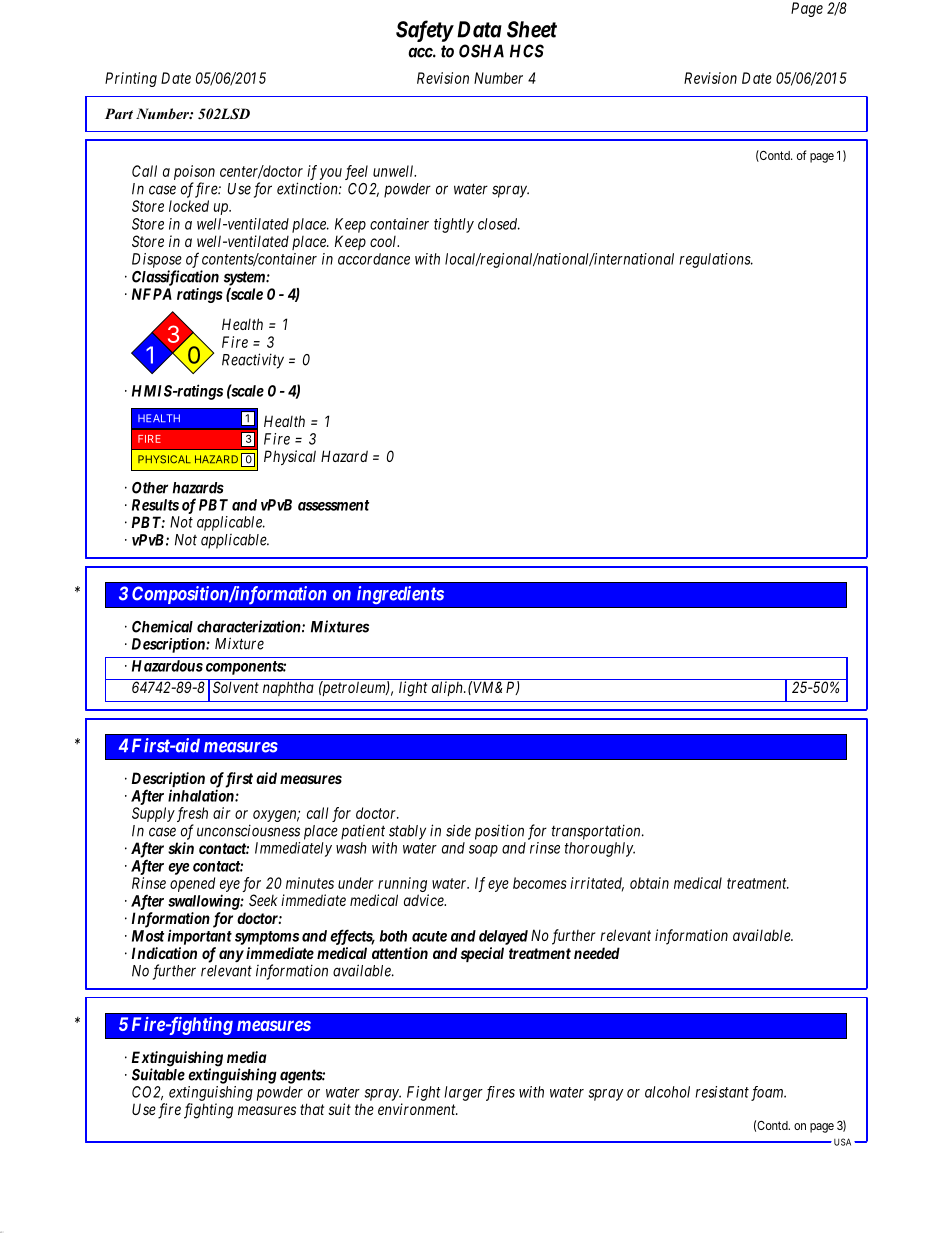 This page has height=1233, width=952. Describe the element at coordinates (499, 224) in the page. I see `closed` at that location.
